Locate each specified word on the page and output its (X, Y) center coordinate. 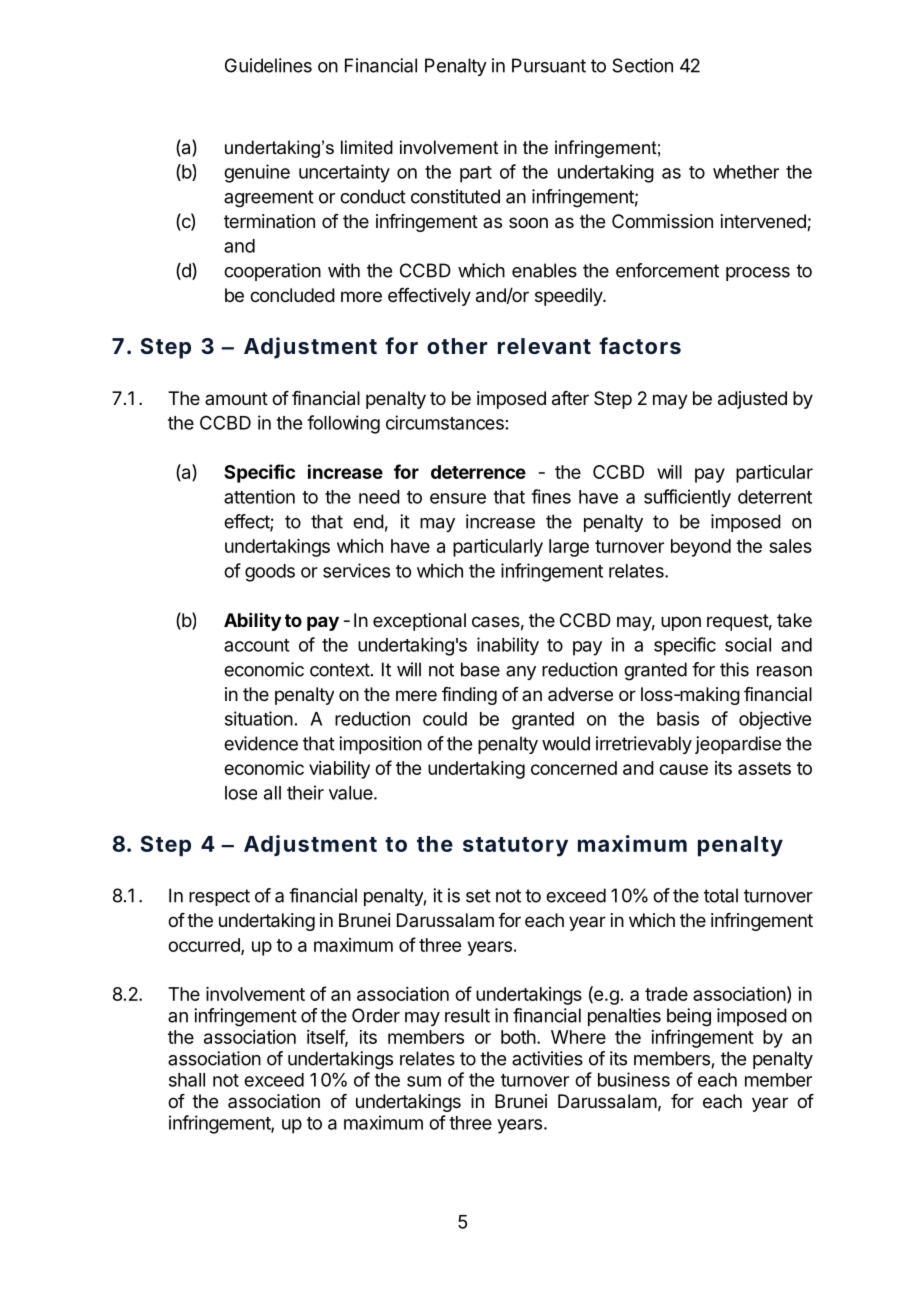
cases (496, 622)
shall (187, 1080)
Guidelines (268, 65)
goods (270, 573)
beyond (701, 548)
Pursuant (549, 65)
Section (642, 65)
